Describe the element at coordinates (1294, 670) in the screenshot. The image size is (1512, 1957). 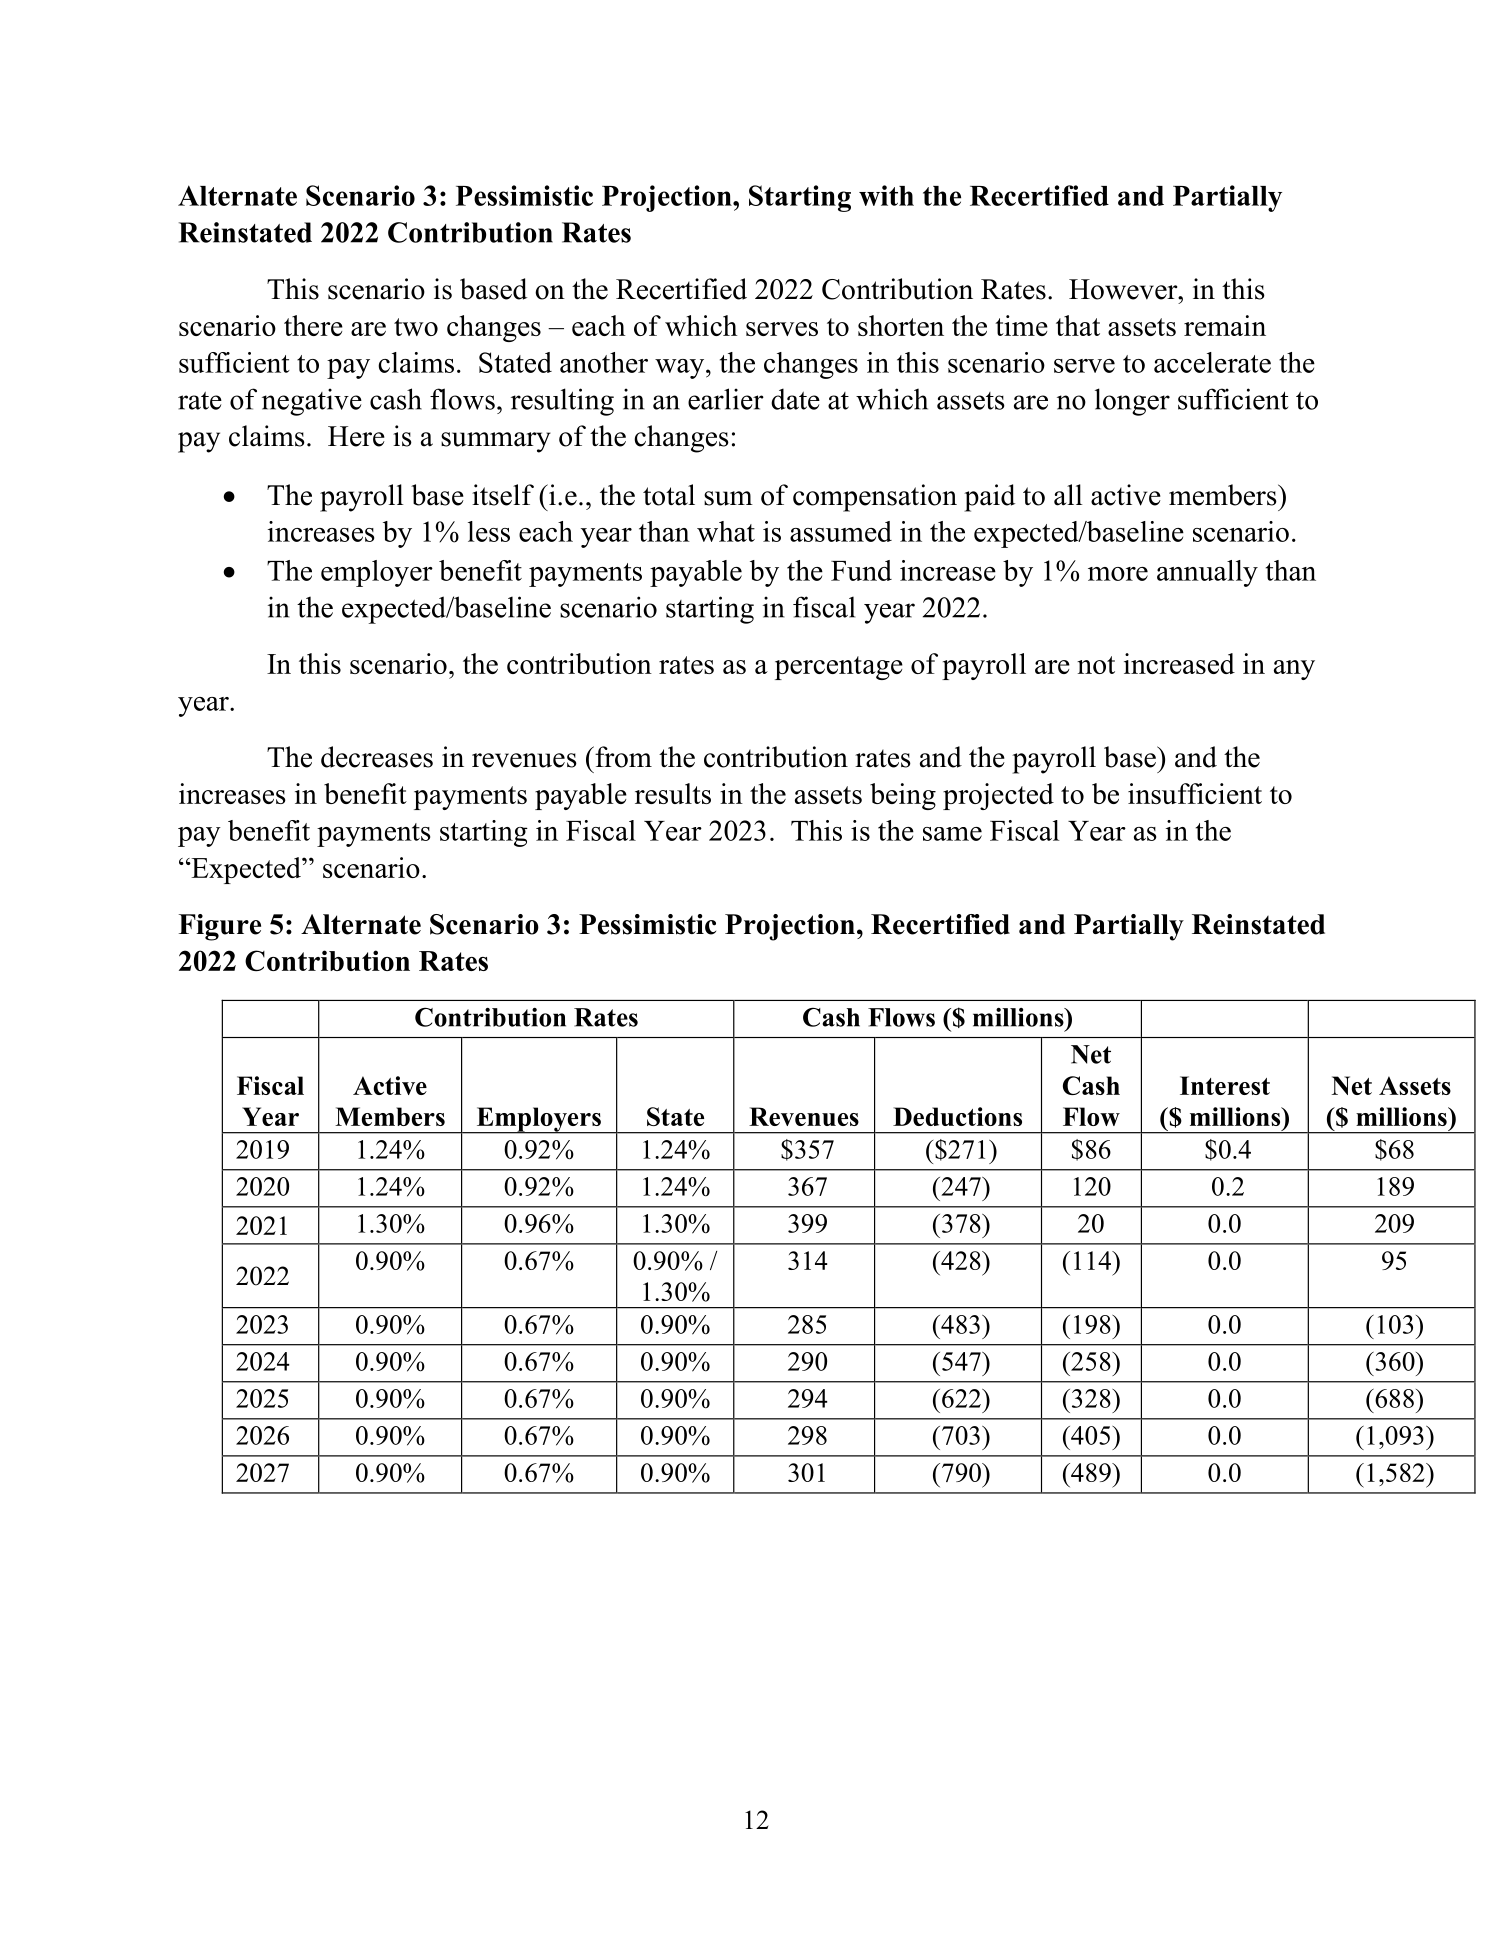
I see `any` at that location.
